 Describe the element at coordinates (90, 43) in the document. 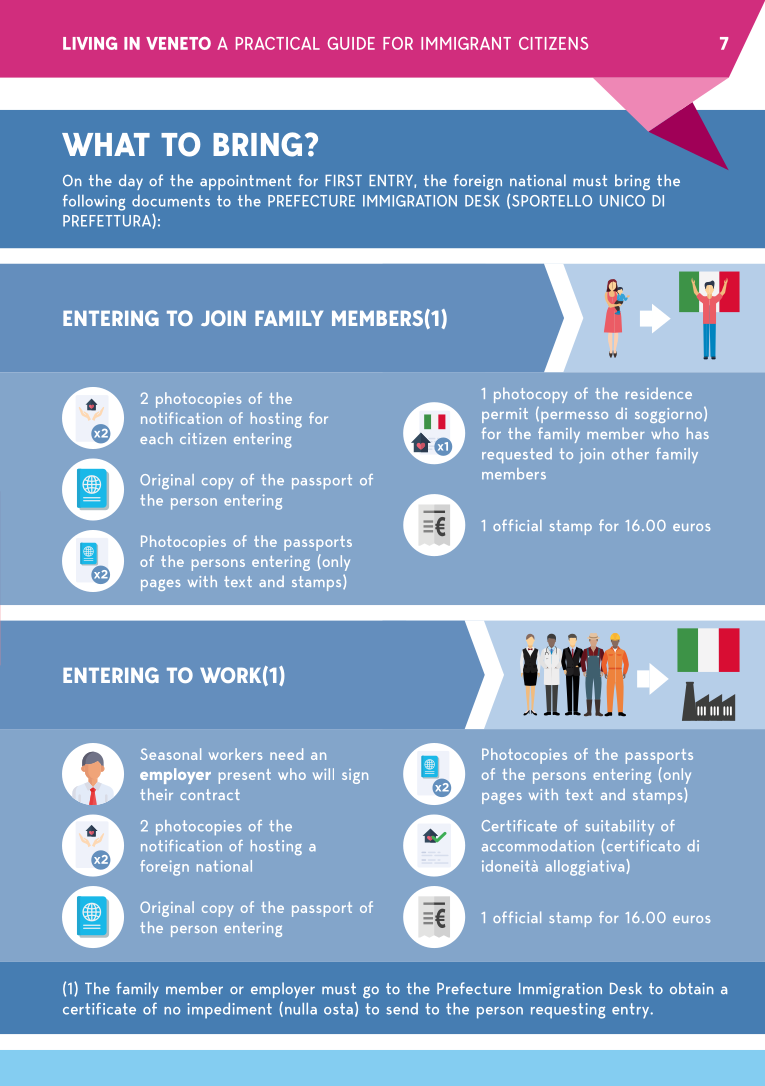

I see `LIVING` at that location.
